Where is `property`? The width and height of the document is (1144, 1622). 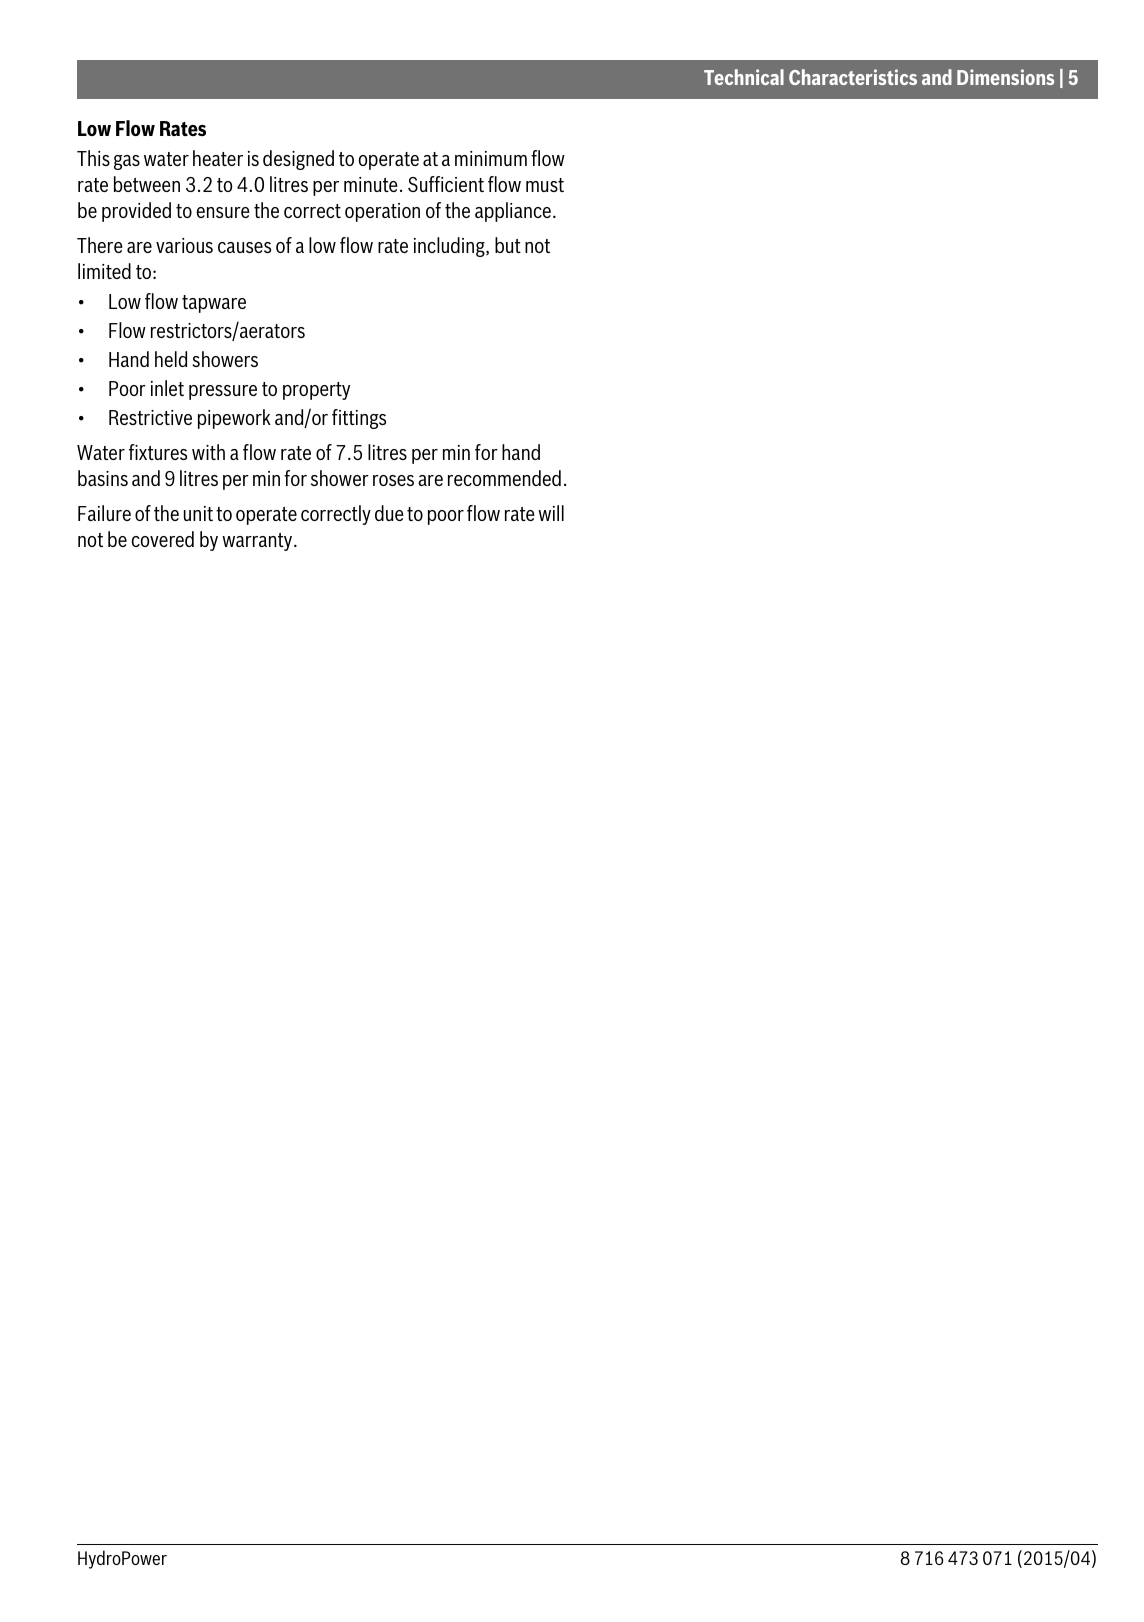
property is located at coordinates (316, 391).
